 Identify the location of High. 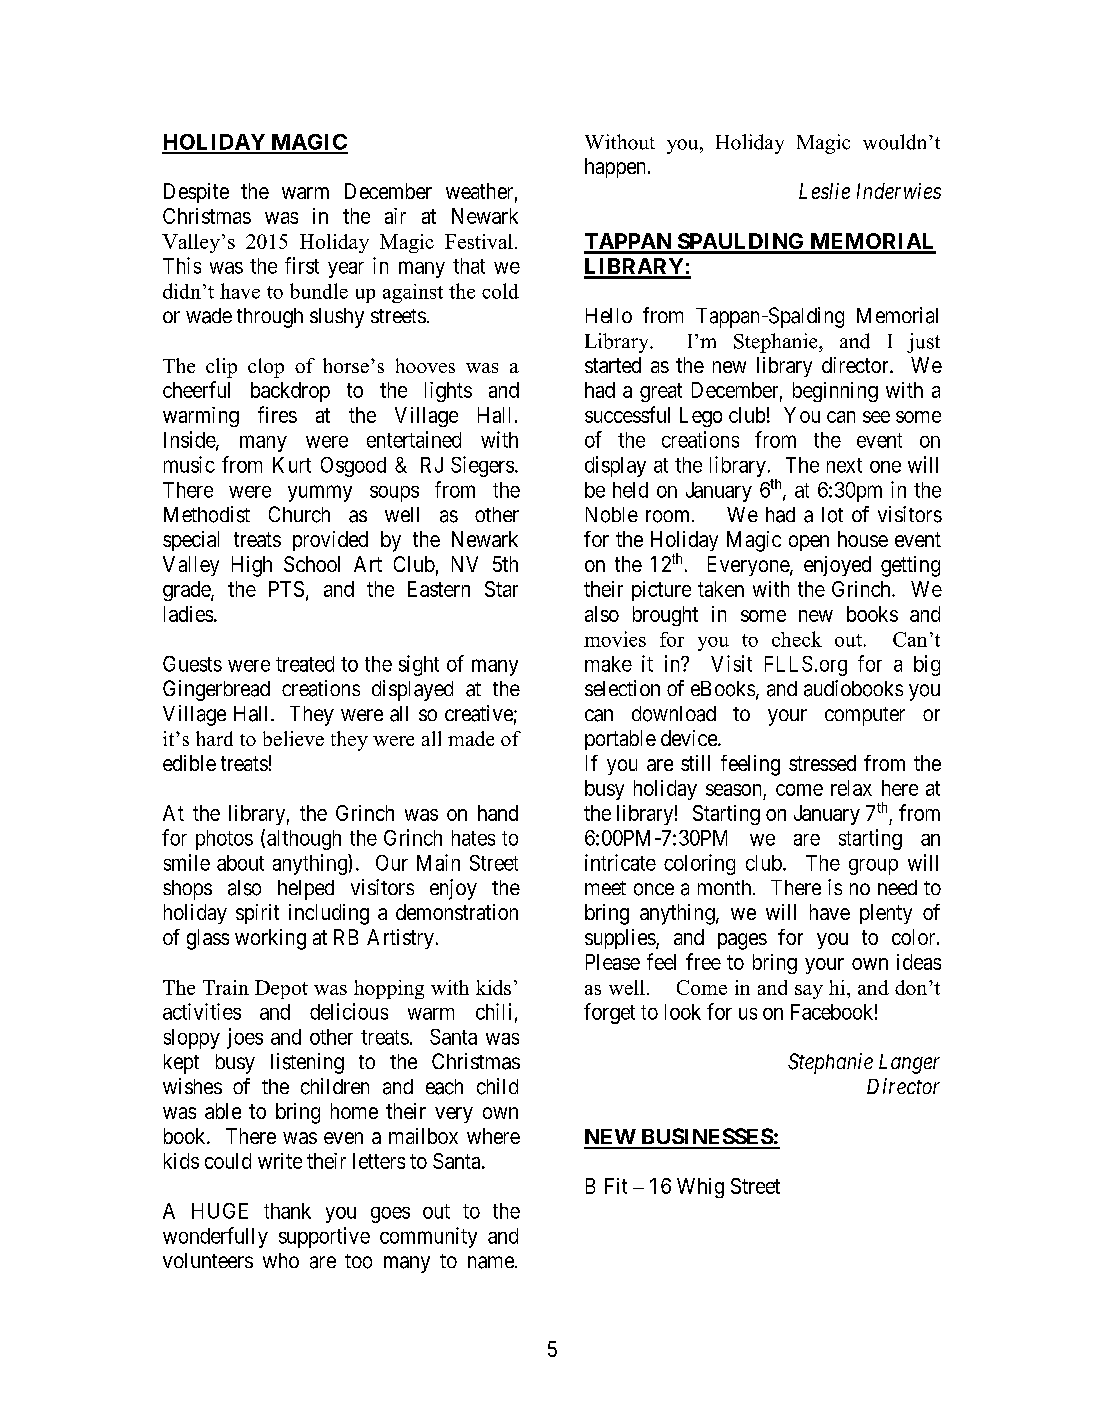
(252, 566).
